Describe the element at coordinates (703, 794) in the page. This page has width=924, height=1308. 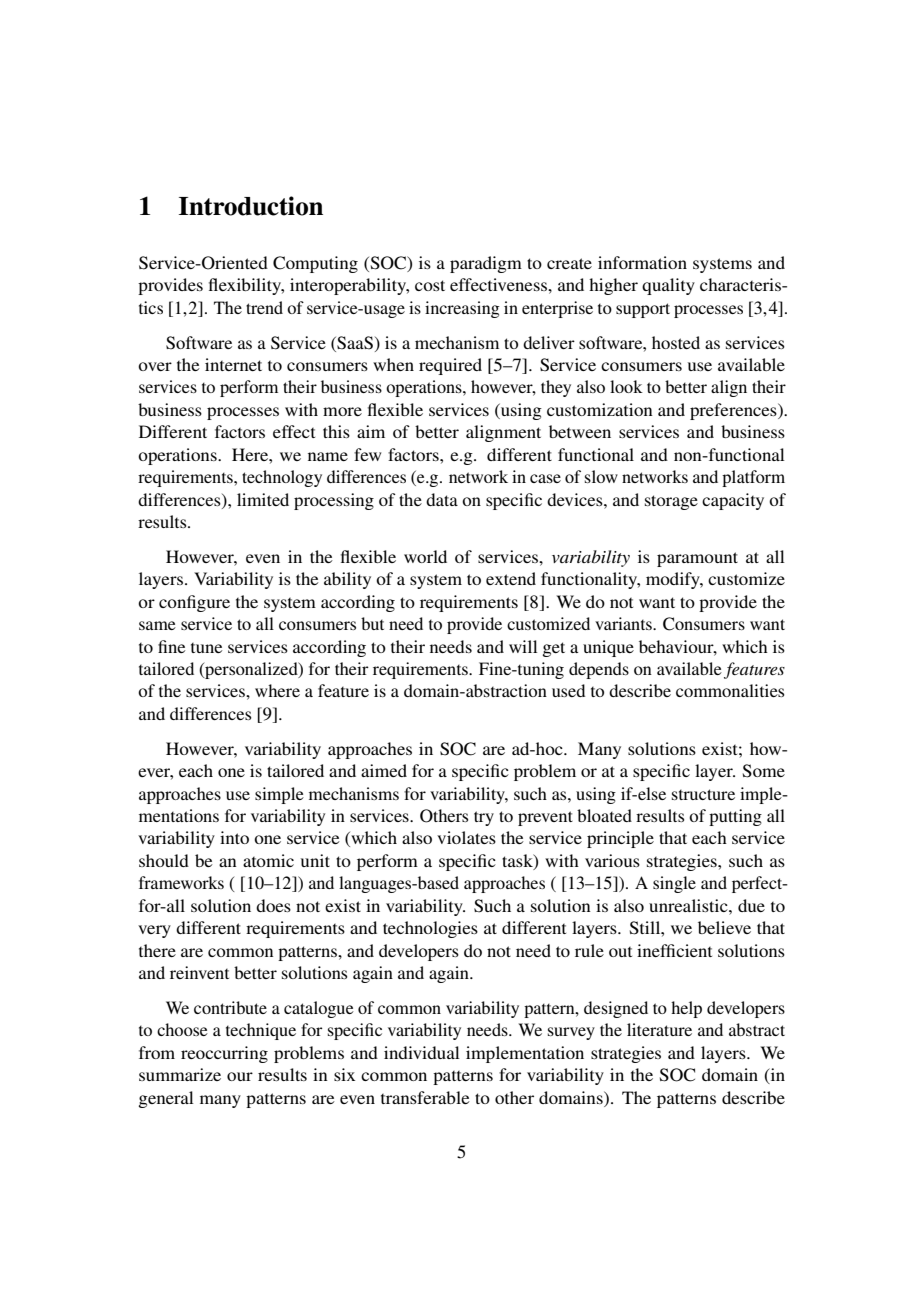
I see `structure` at that location.
